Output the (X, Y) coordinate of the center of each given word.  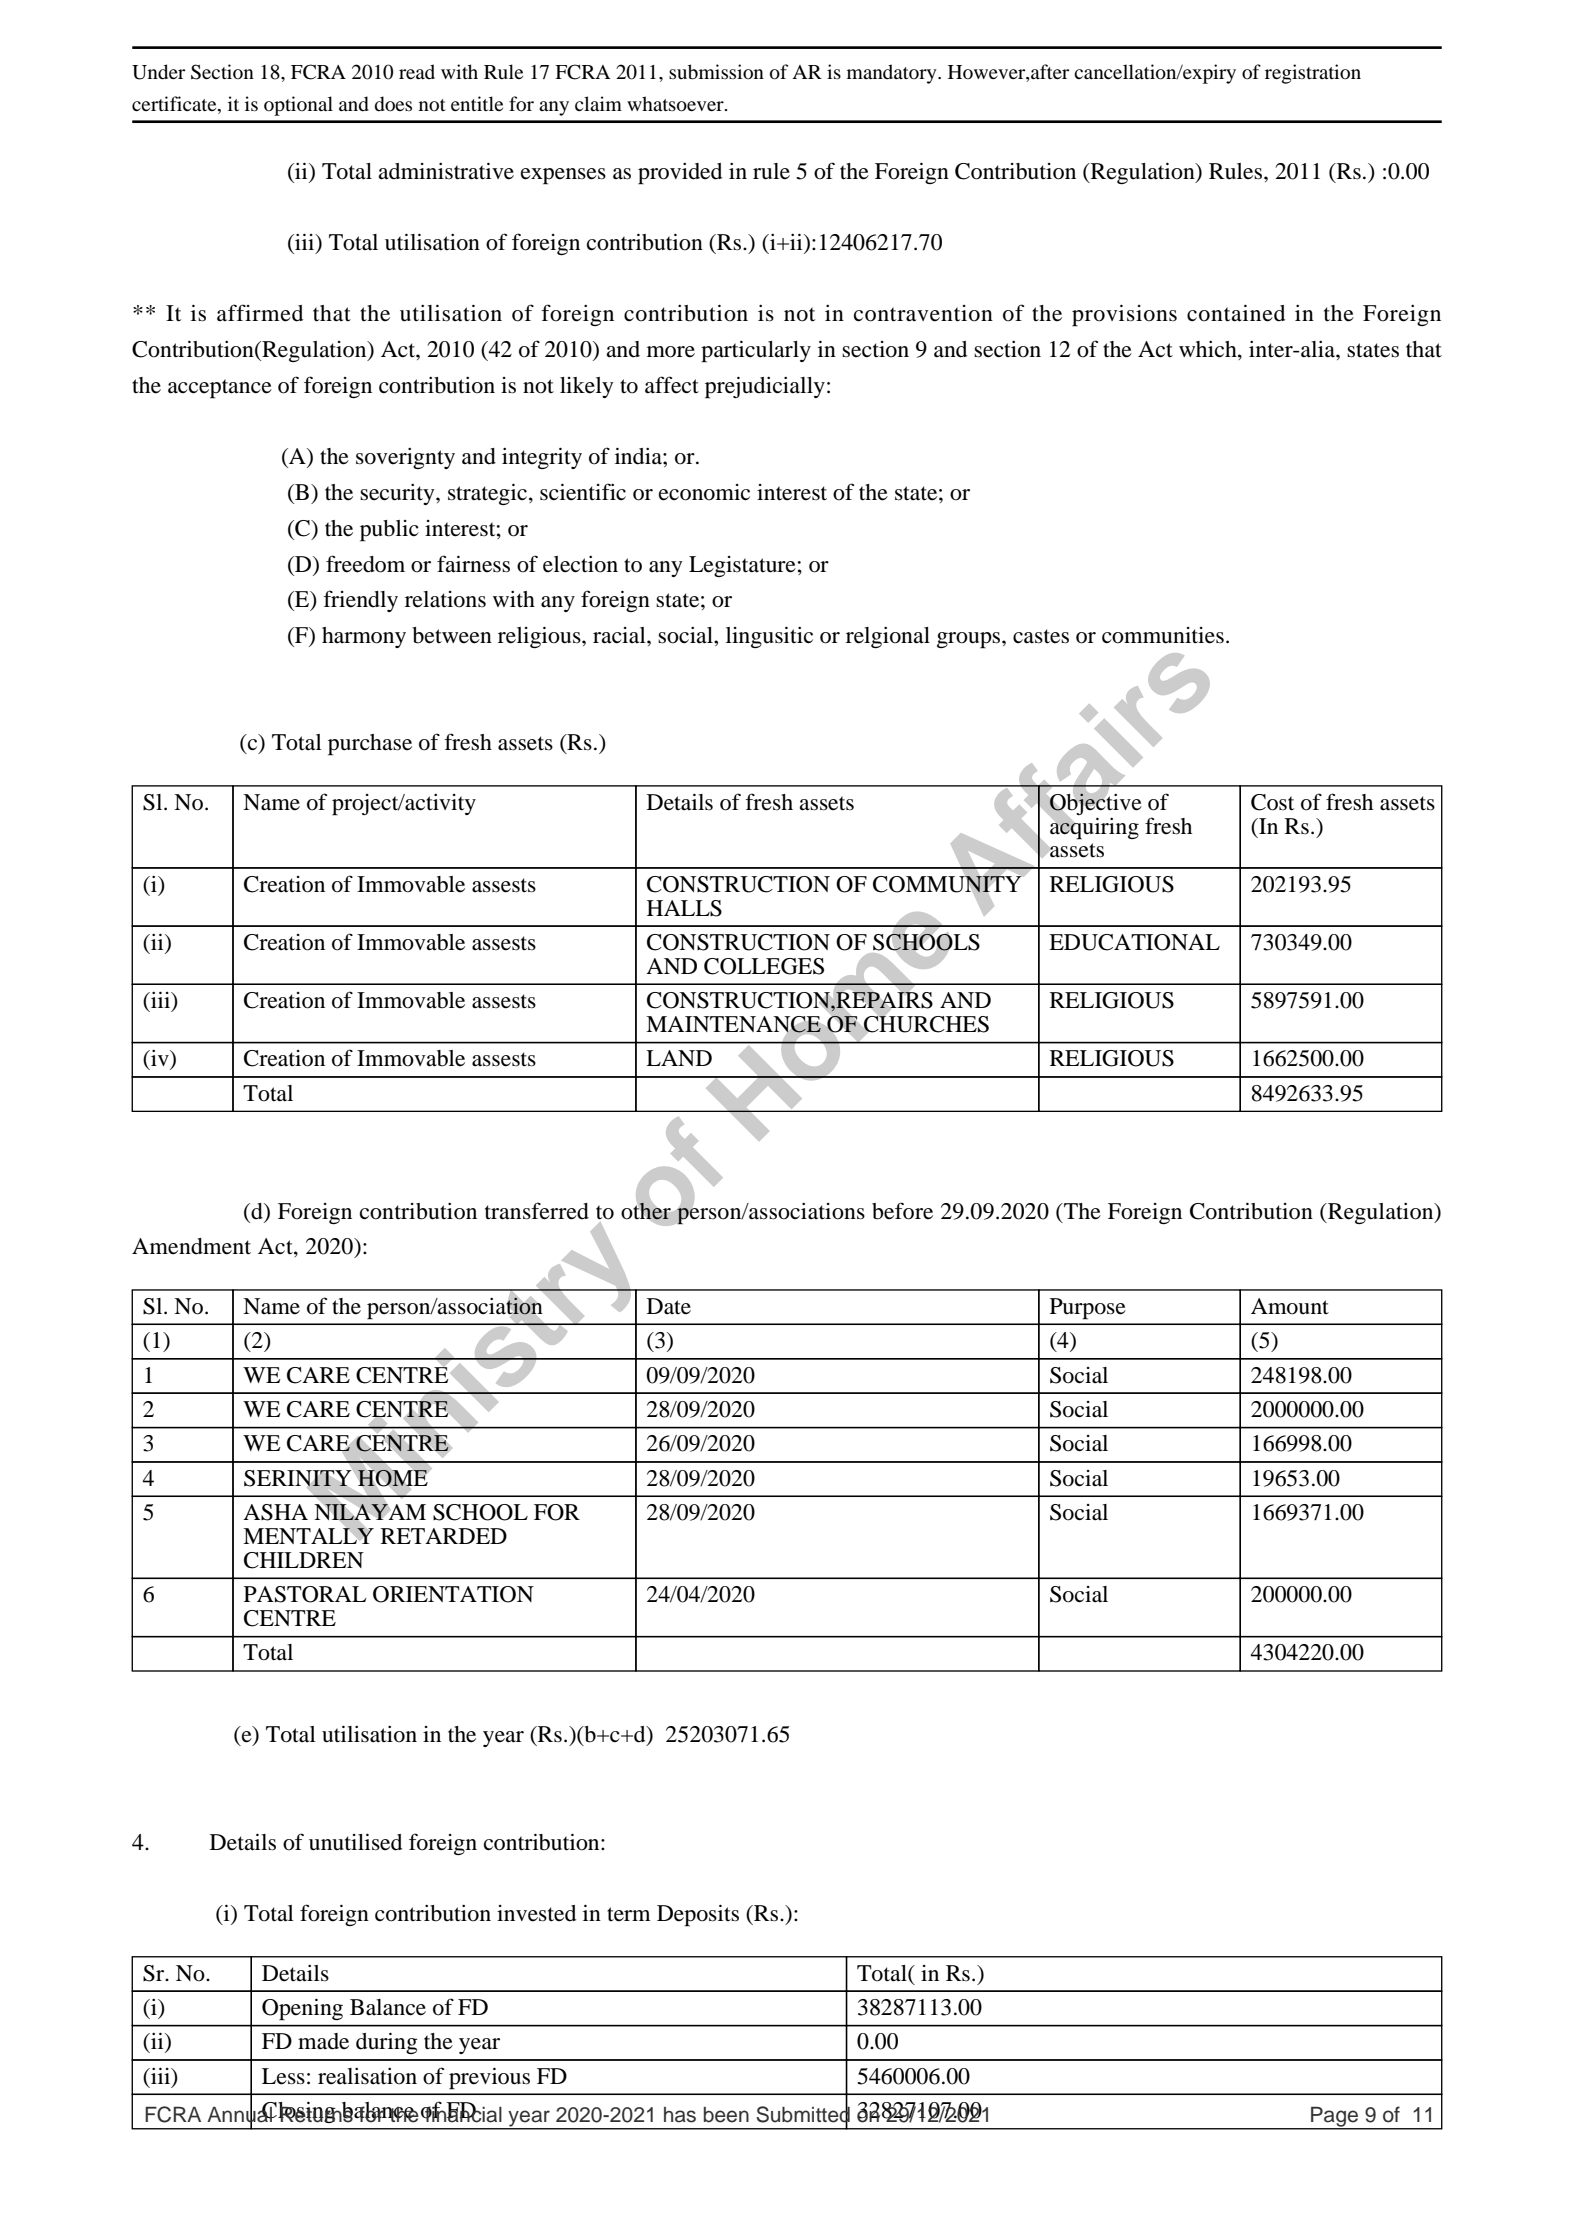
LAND (679, 1058)
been (726, 2115)
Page (1335, 2118)
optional (298, 106)
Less (283, 2076)
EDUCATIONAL (1134, 942)
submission (716, 72)
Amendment (191, 1246)
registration (1313, 74)
